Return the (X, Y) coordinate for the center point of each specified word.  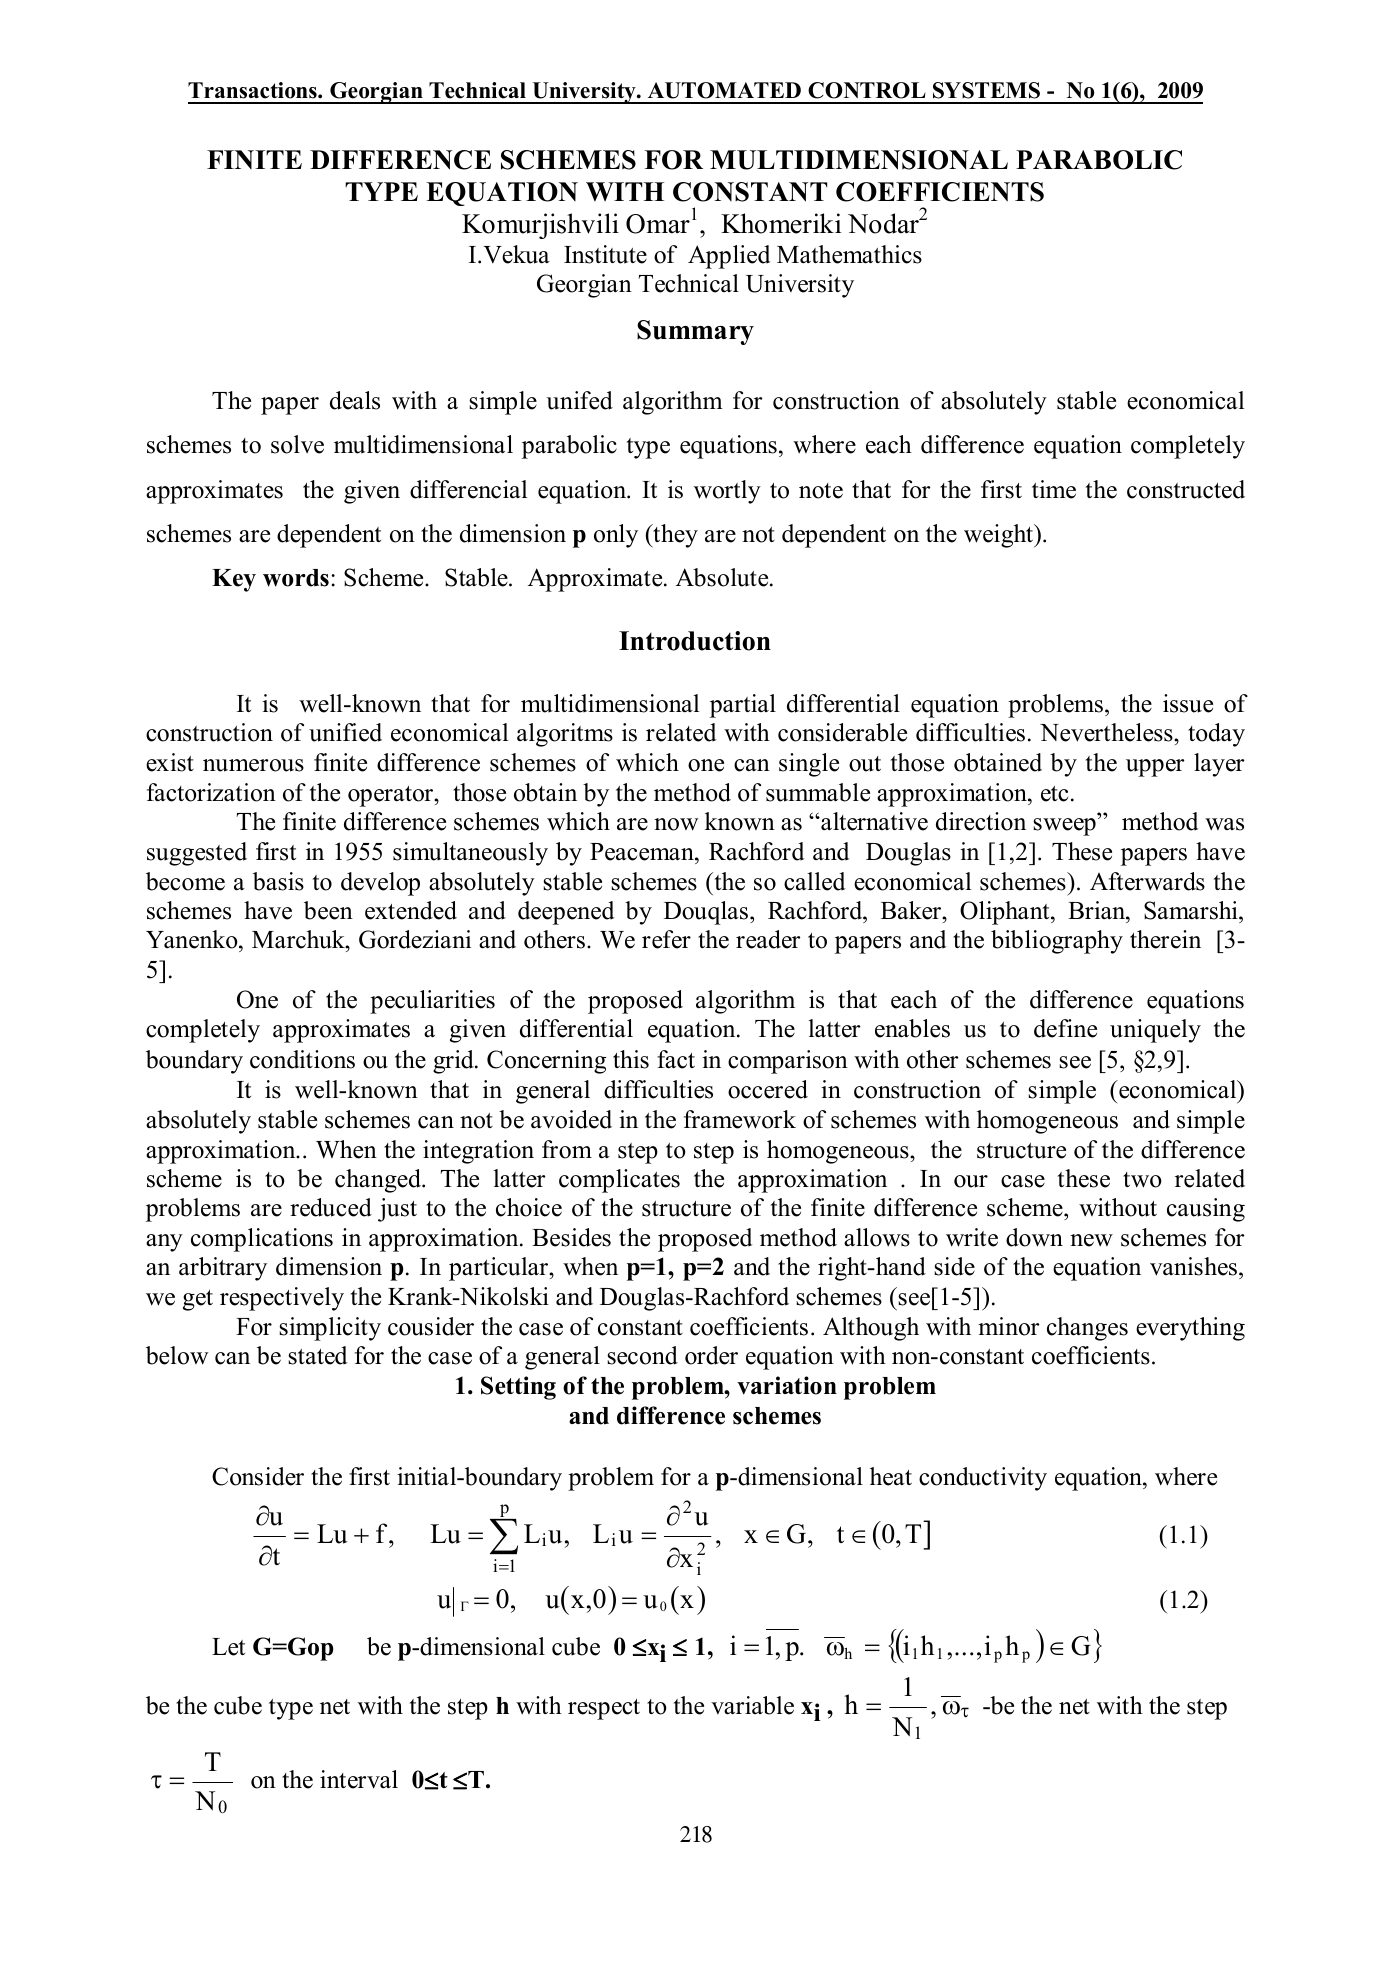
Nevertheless (1107, 732)
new (1091, 1240)
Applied (729, 257)
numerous (253, 765)
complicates (619, 1181)
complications (262, 1240)
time (1054, 489)
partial (743, 706)
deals (355, 400)
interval (359, 1779)
